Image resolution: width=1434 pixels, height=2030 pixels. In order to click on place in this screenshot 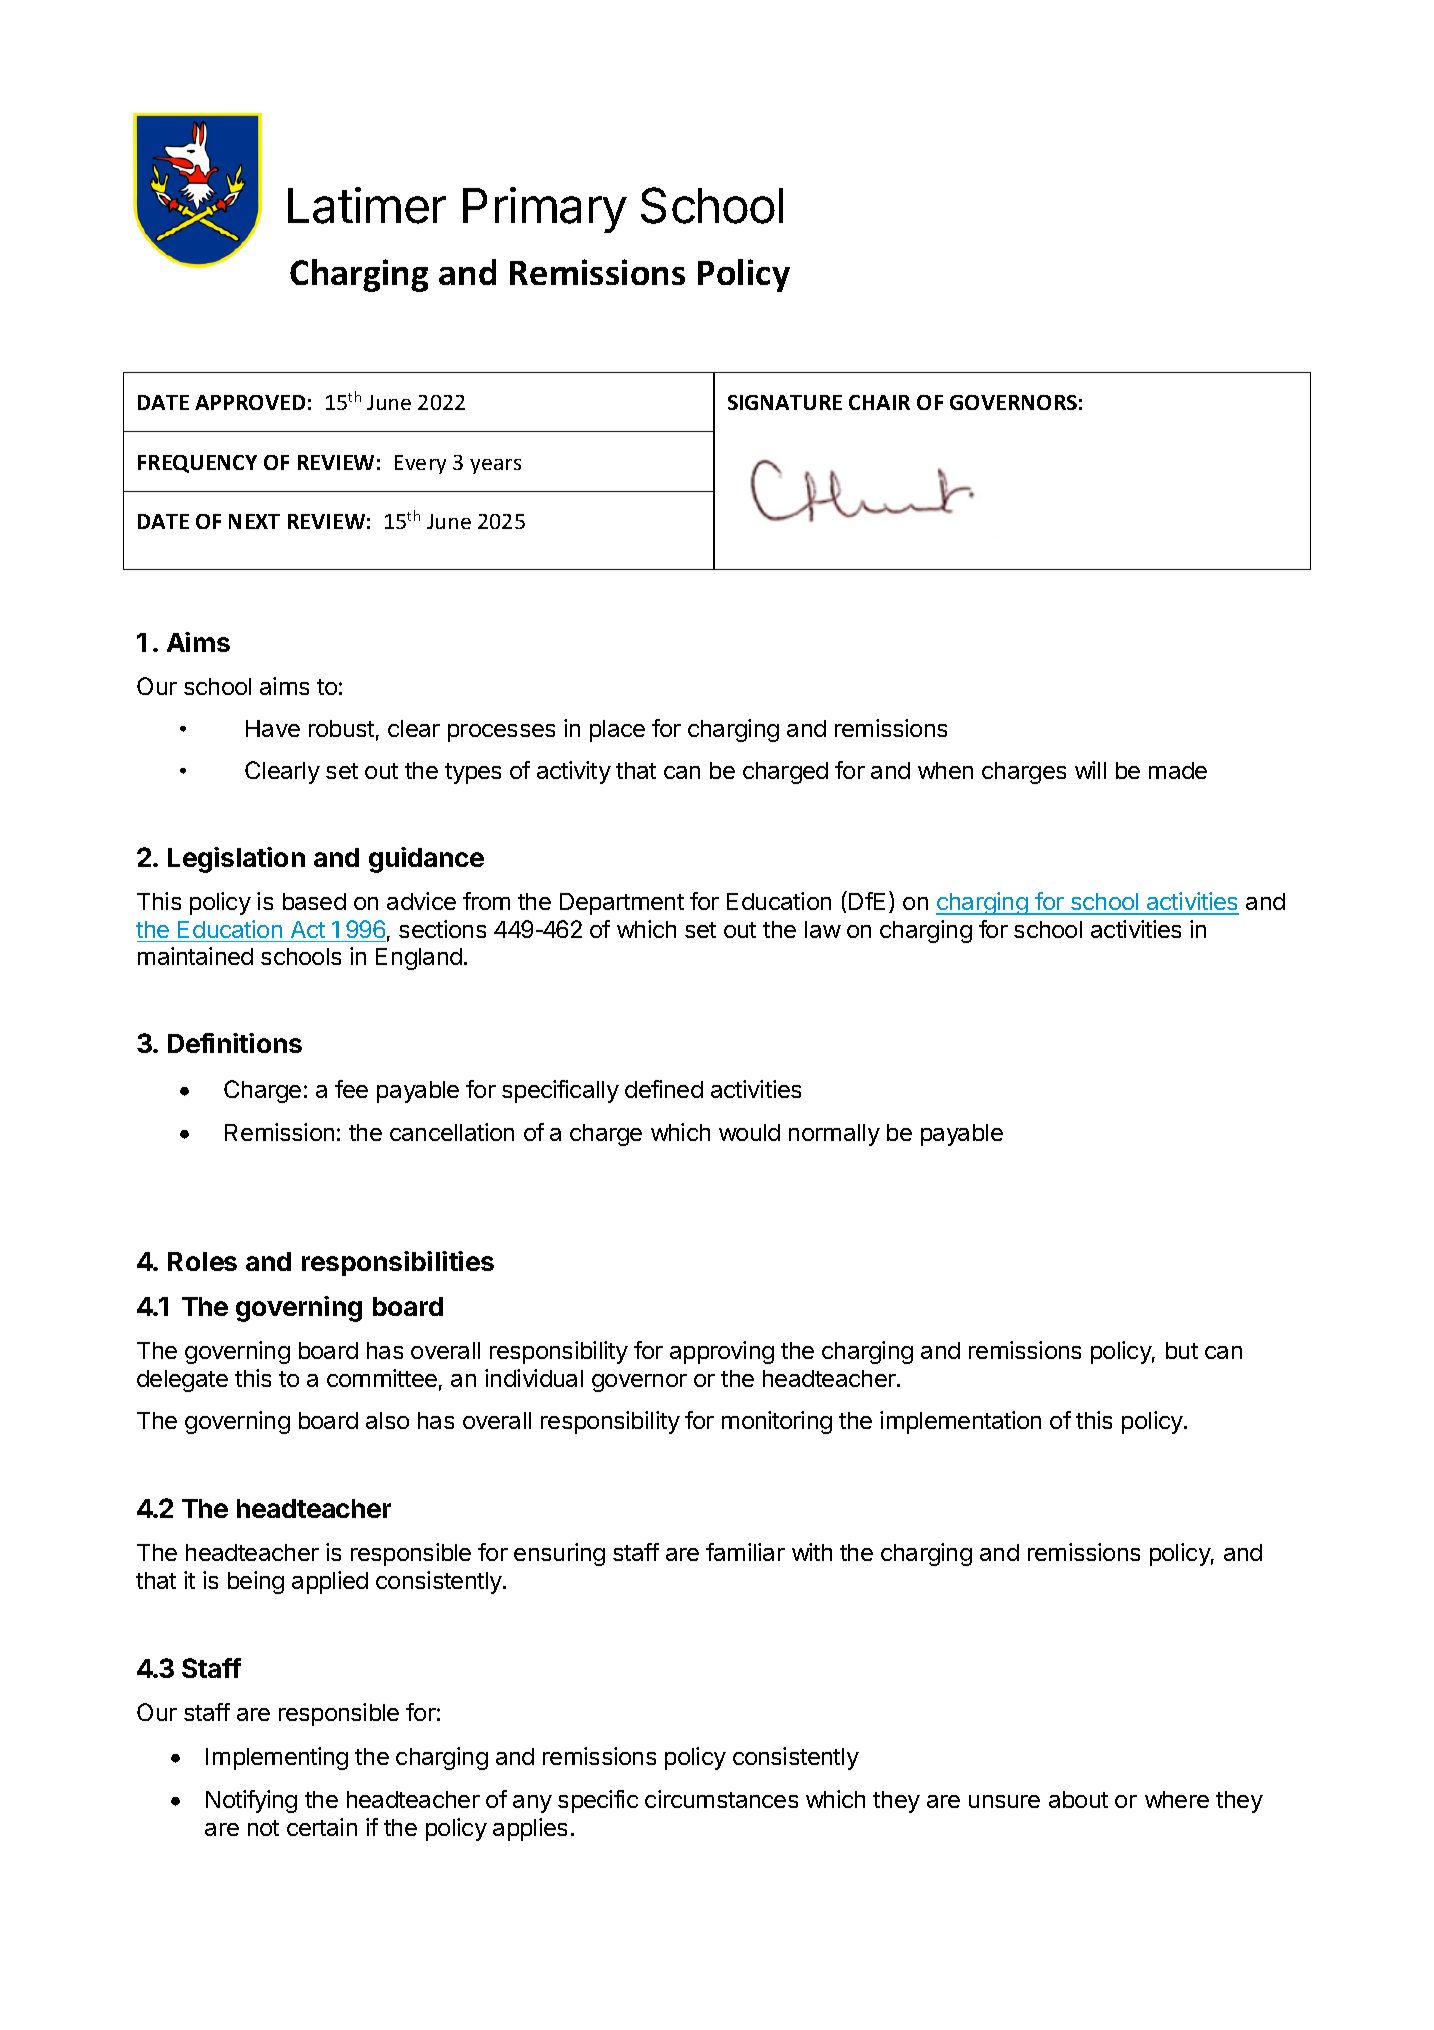, I will do `click(617, 731)`.
